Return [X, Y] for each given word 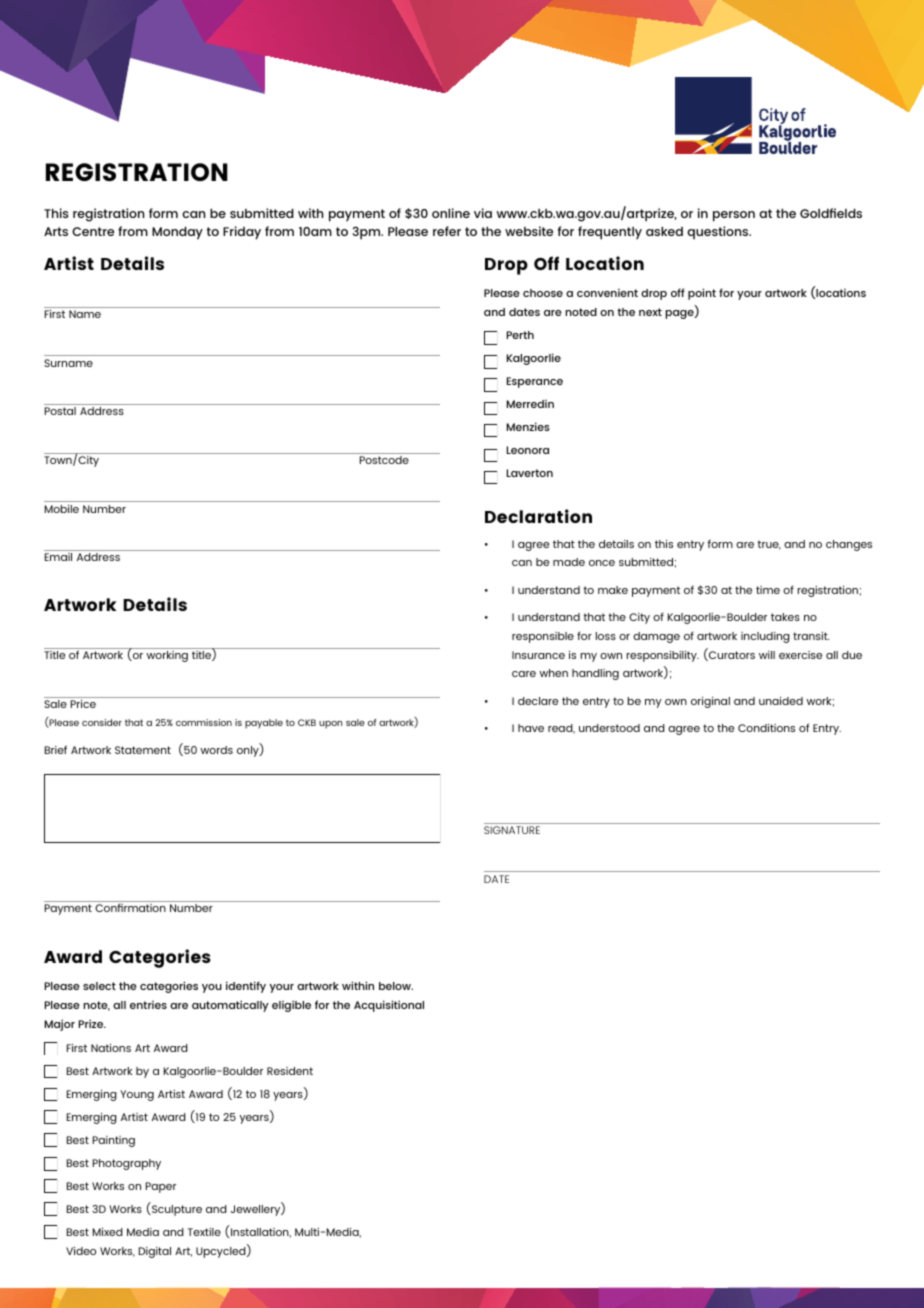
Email [58, 557]
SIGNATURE [512, 830]
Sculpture [176, 1210]
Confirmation [130, 907]
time [768, 590]
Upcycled [222, 1251]
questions [719, 232]
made [569, 562]
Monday [177, 233]
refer [447, 231]
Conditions [766, 728]
